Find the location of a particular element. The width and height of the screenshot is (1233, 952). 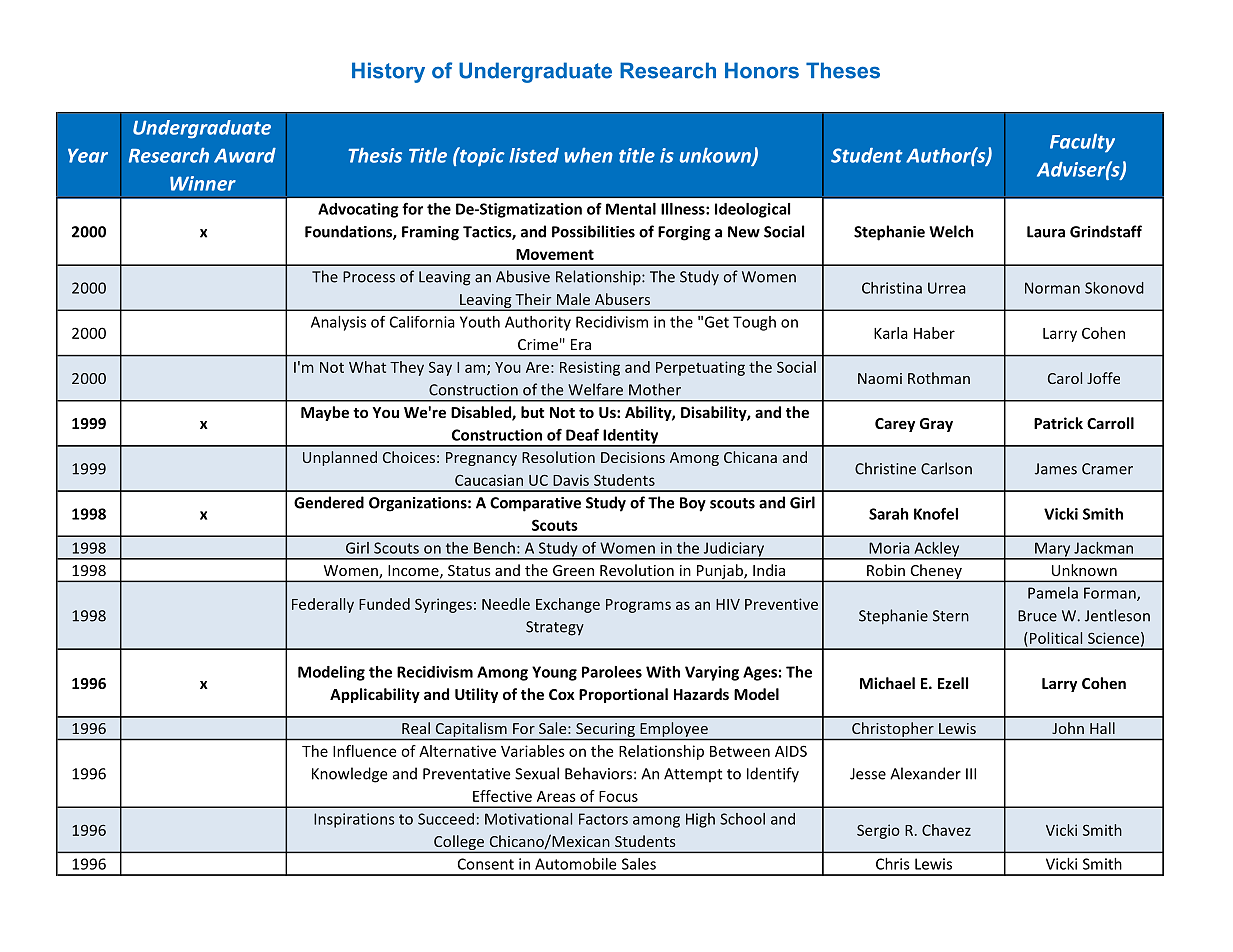

Rothman is located at coordinates (939, 378).
